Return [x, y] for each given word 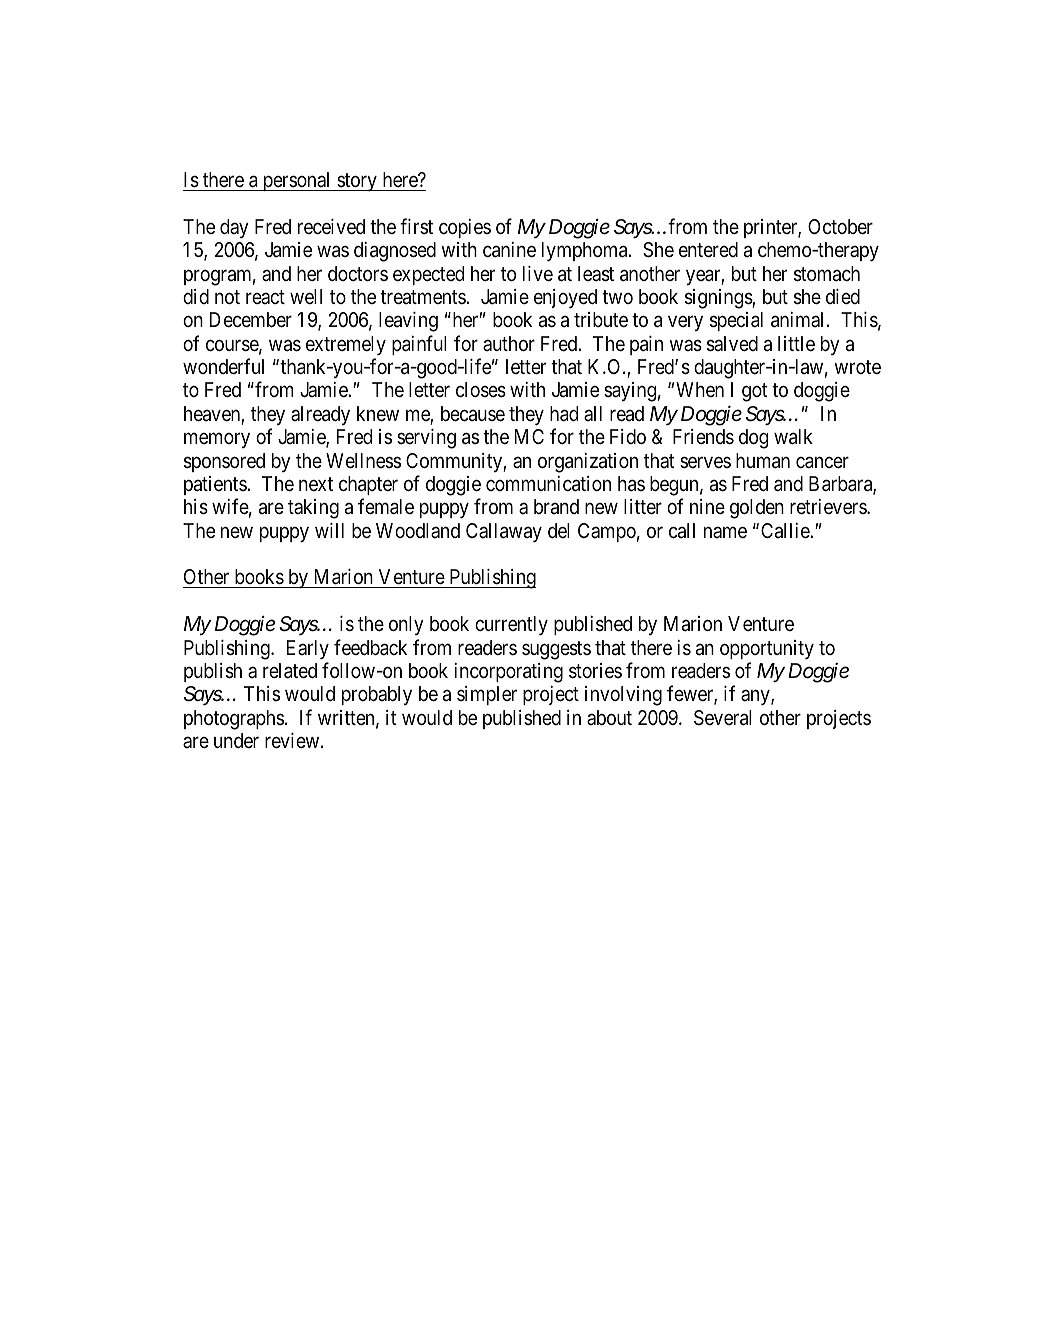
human [763, 461]
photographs [234, 720]
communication [548, 484]
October [840, 226]
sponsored [224, 462]
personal [297, 181]
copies [465, 228]
